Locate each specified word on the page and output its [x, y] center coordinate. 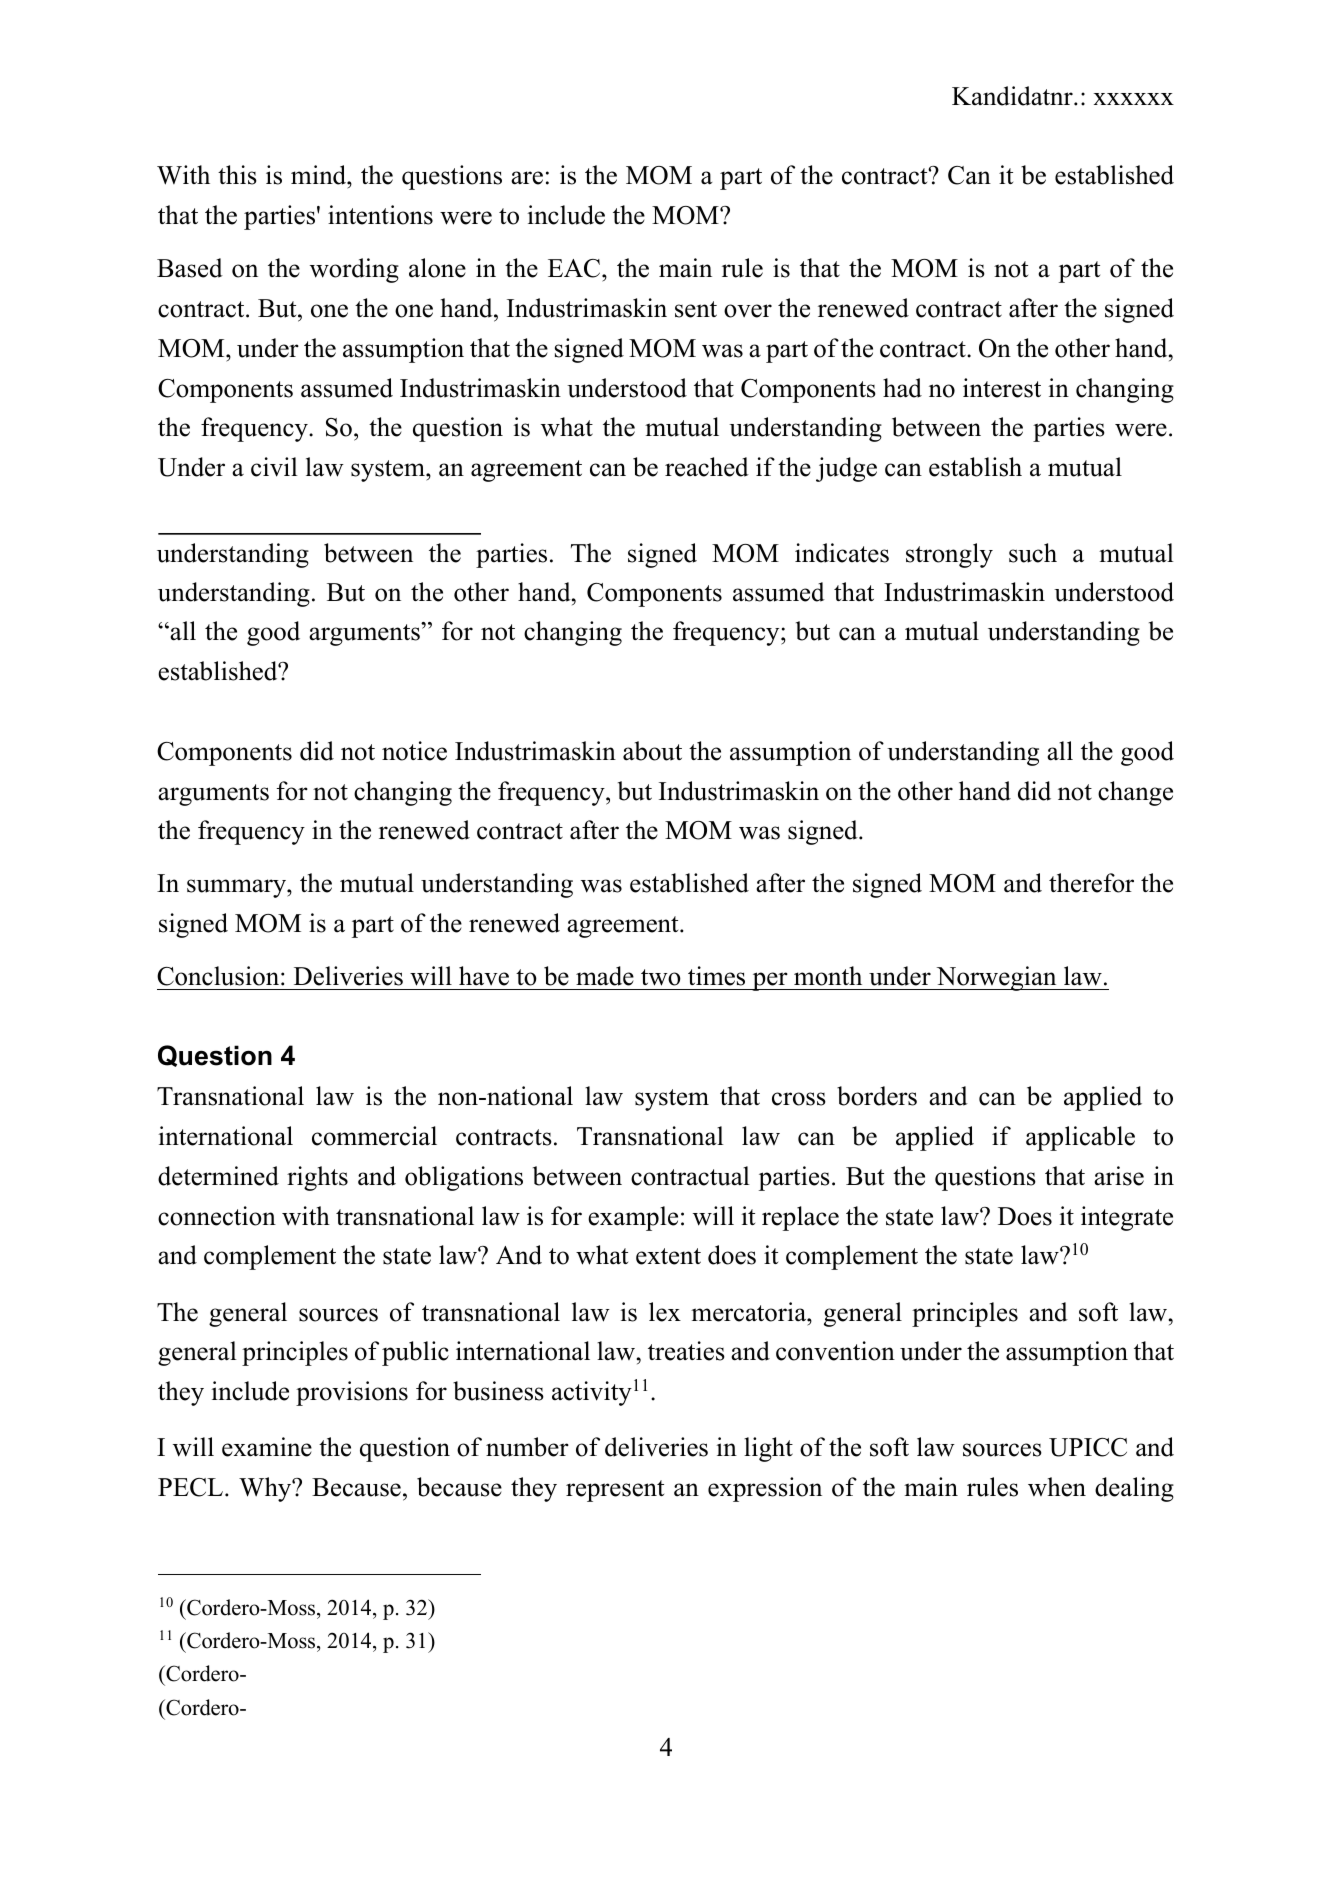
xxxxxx [1133, 99]
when [1057, 1487]
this [237, 175]
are [527, 178]
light [768, 1449]
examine [267, 1447]
